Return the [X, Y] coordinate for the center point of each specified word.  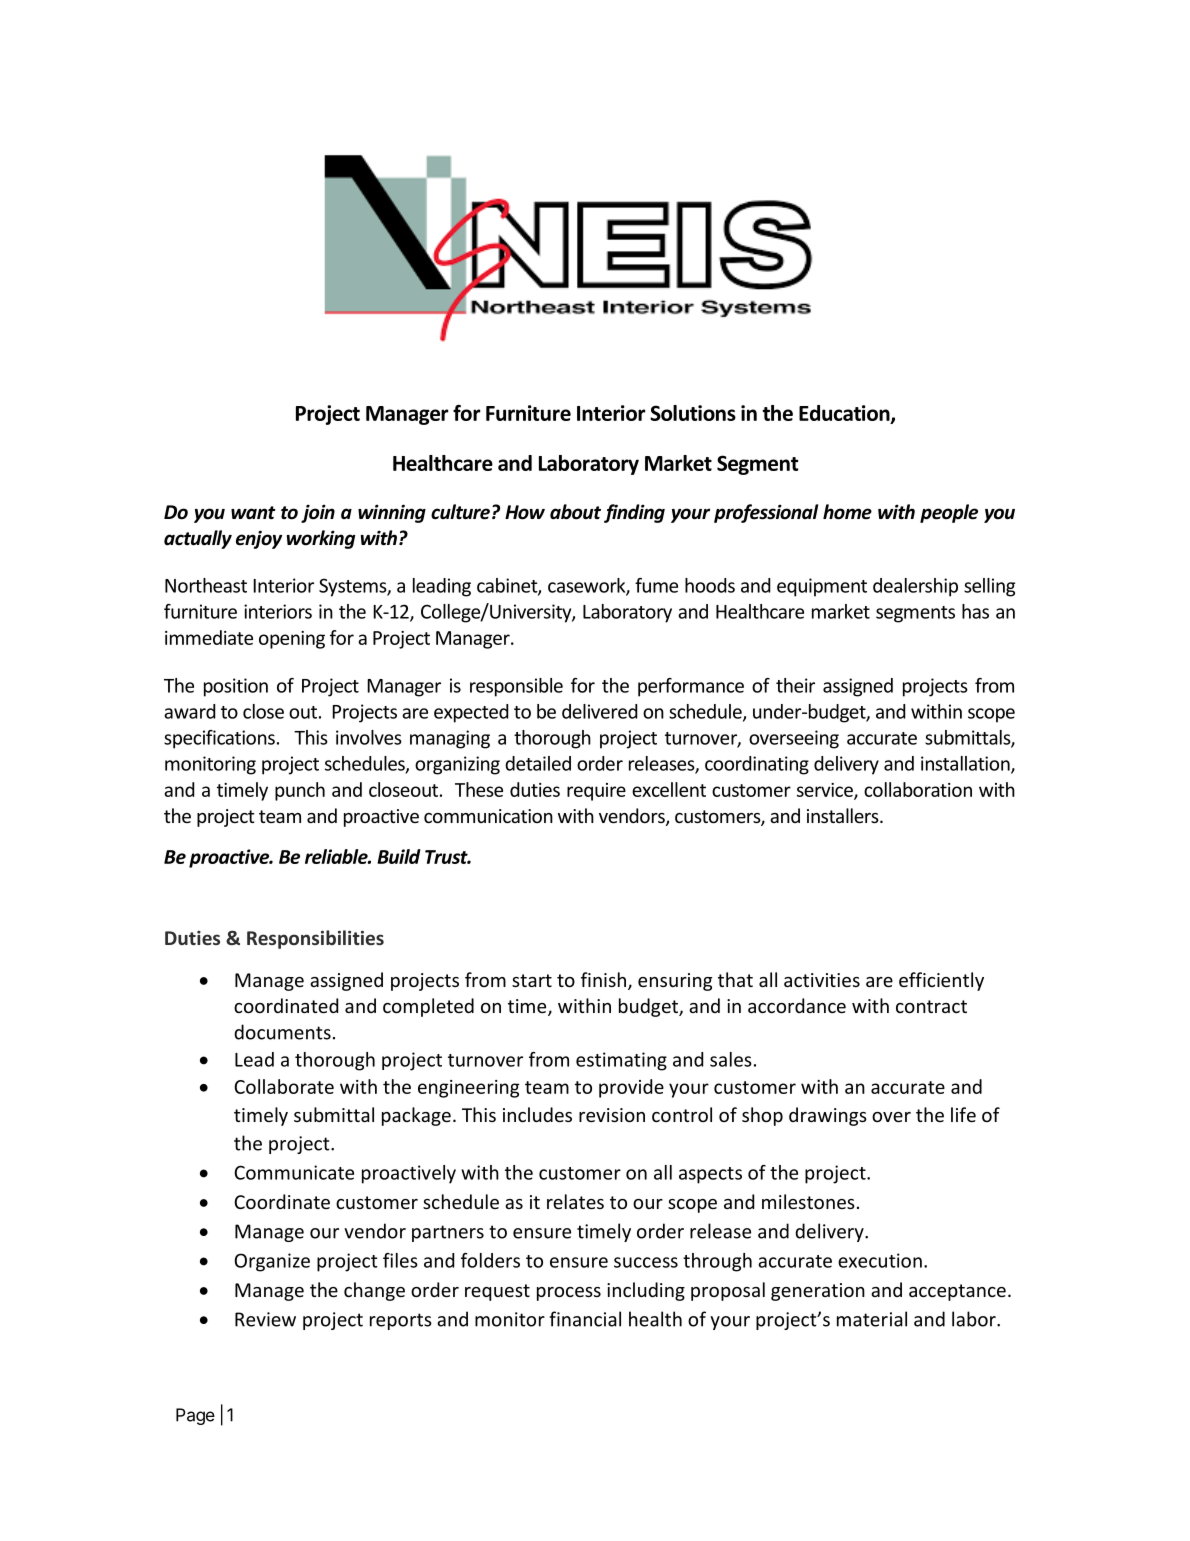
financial [585, 1319]
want [253, 513]
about [575, 512]
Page [195, 1416]
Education [845, 414]
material [872, 1319]
